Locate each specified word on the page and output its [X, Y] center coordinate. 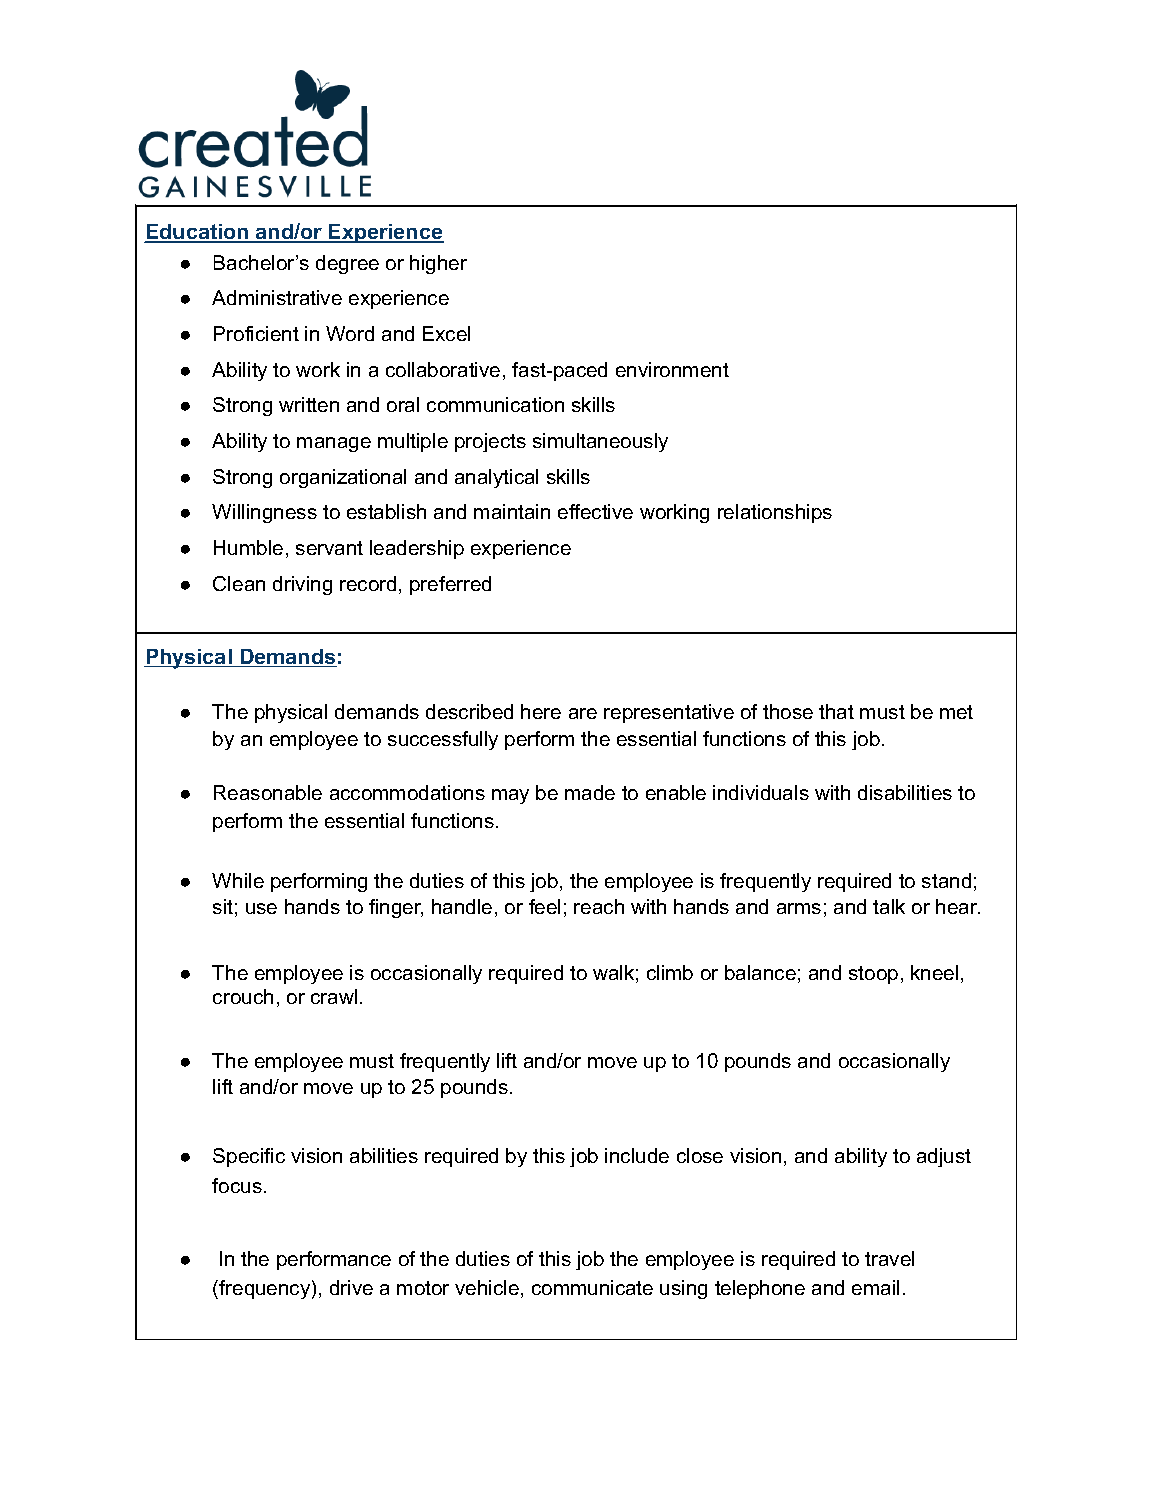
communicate [592, 1287]
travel [889, 1258]
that [836, 711]
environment [672, 369]
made [590, 792]
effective [595, 511]
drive [351, 1287]
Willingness [264, 513]
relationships [775, 513]
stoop [873, 975]
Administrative [277, 297]
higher [438, 264]
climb [670, 972]
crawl [334, 996]
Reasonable [268, 792]
